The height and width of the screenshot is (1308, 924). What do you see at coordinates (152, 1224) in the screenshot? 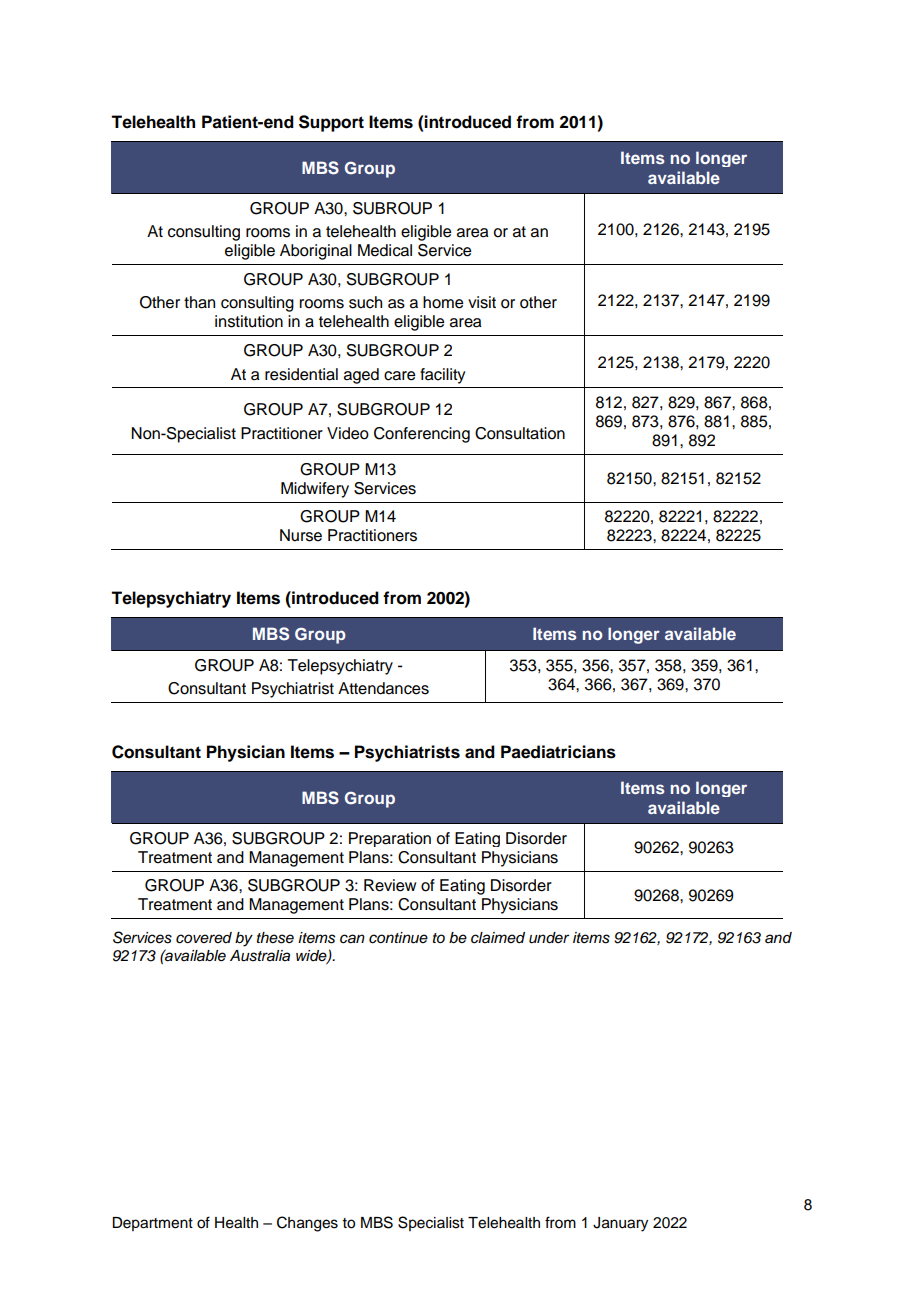
I see `Department` at bounding box center [152, 1224].
